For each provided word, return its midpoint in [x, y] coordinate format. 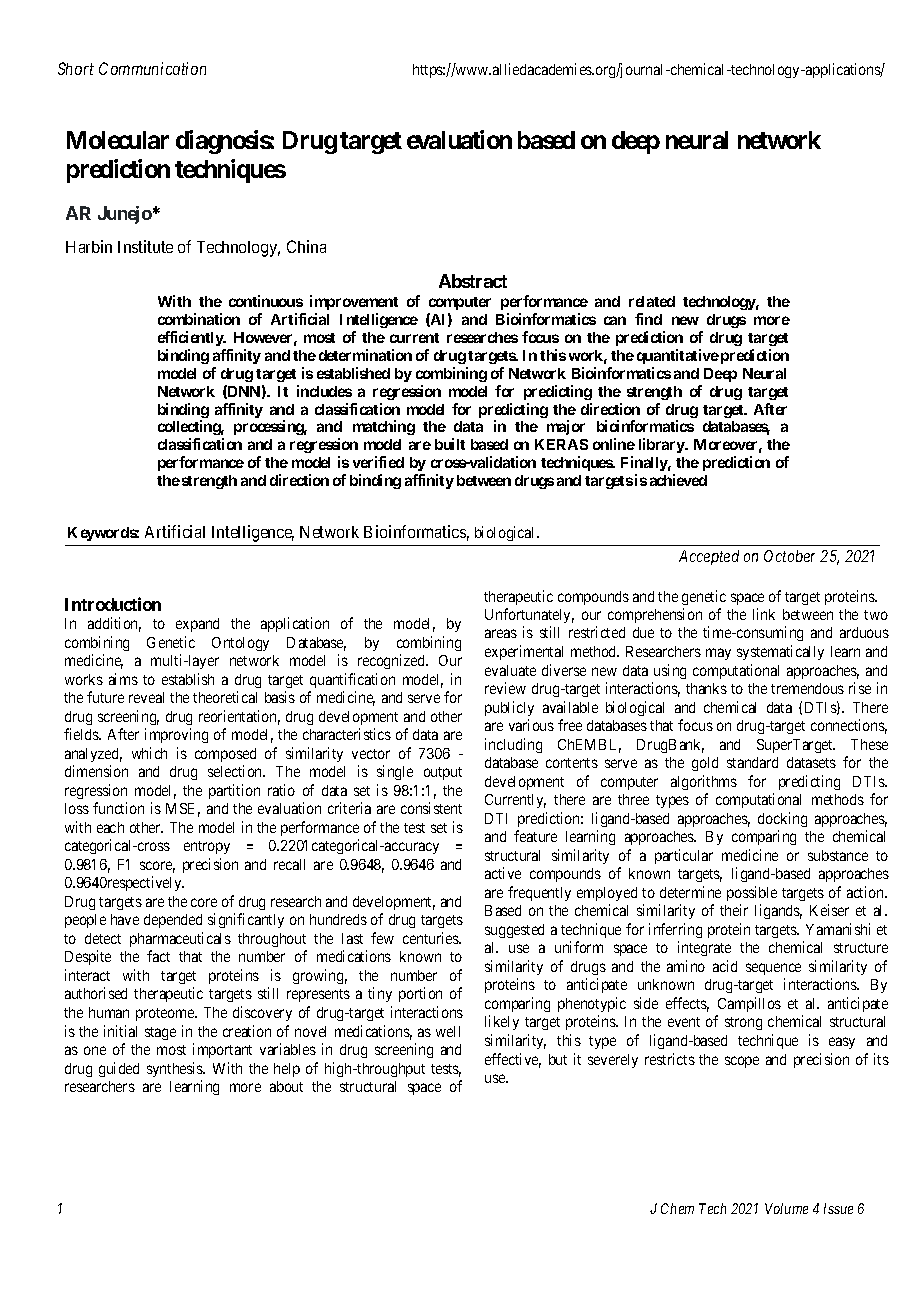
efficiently [191, 338]
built [450, 444]
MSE [183, 810]
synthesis [176, 1069]
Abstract [473, 281]
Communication [152, 68]
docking [782, 819]
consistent [431, 808]
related [652, 301]
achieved [678, 480]
